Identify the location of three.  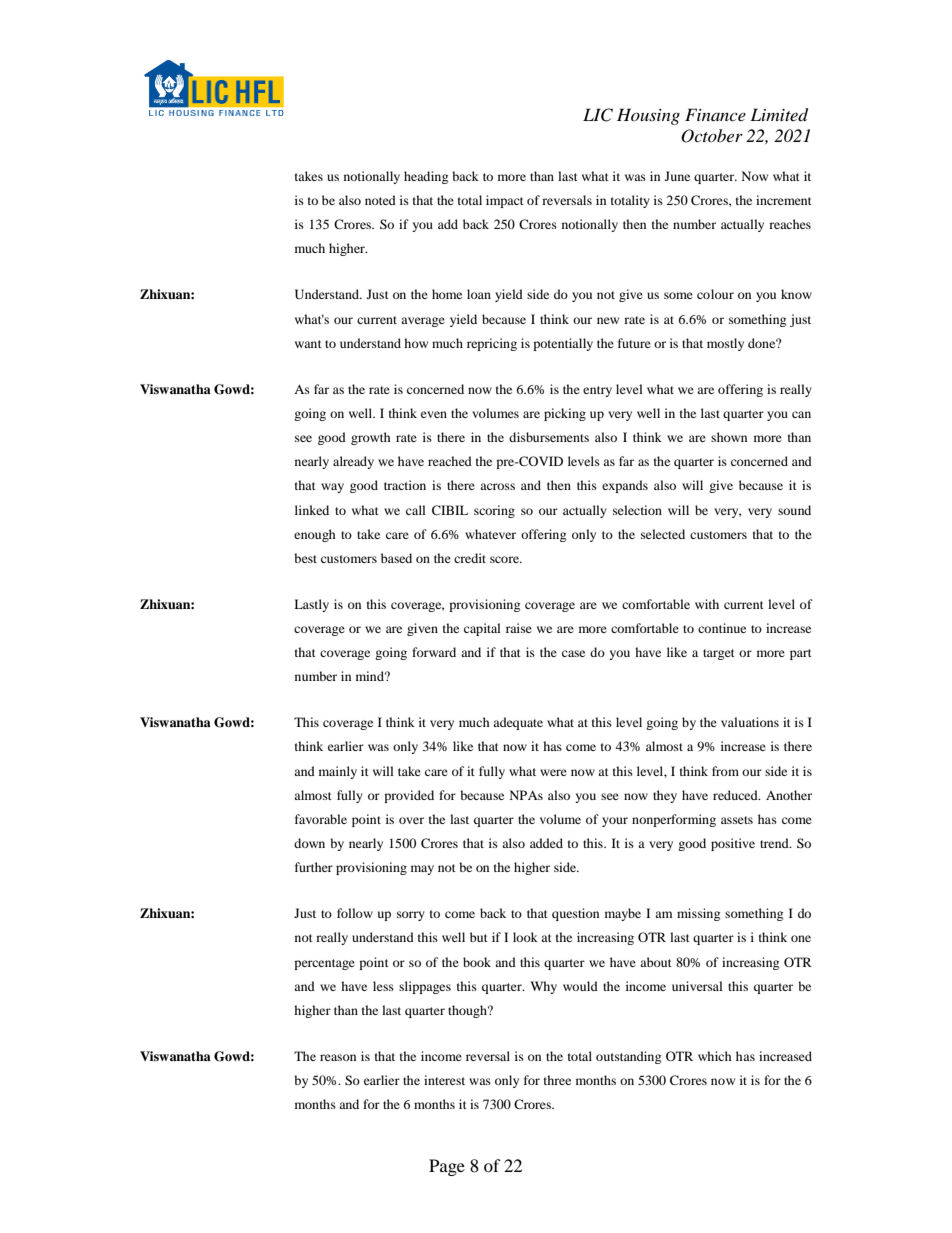
(557, 1080).
